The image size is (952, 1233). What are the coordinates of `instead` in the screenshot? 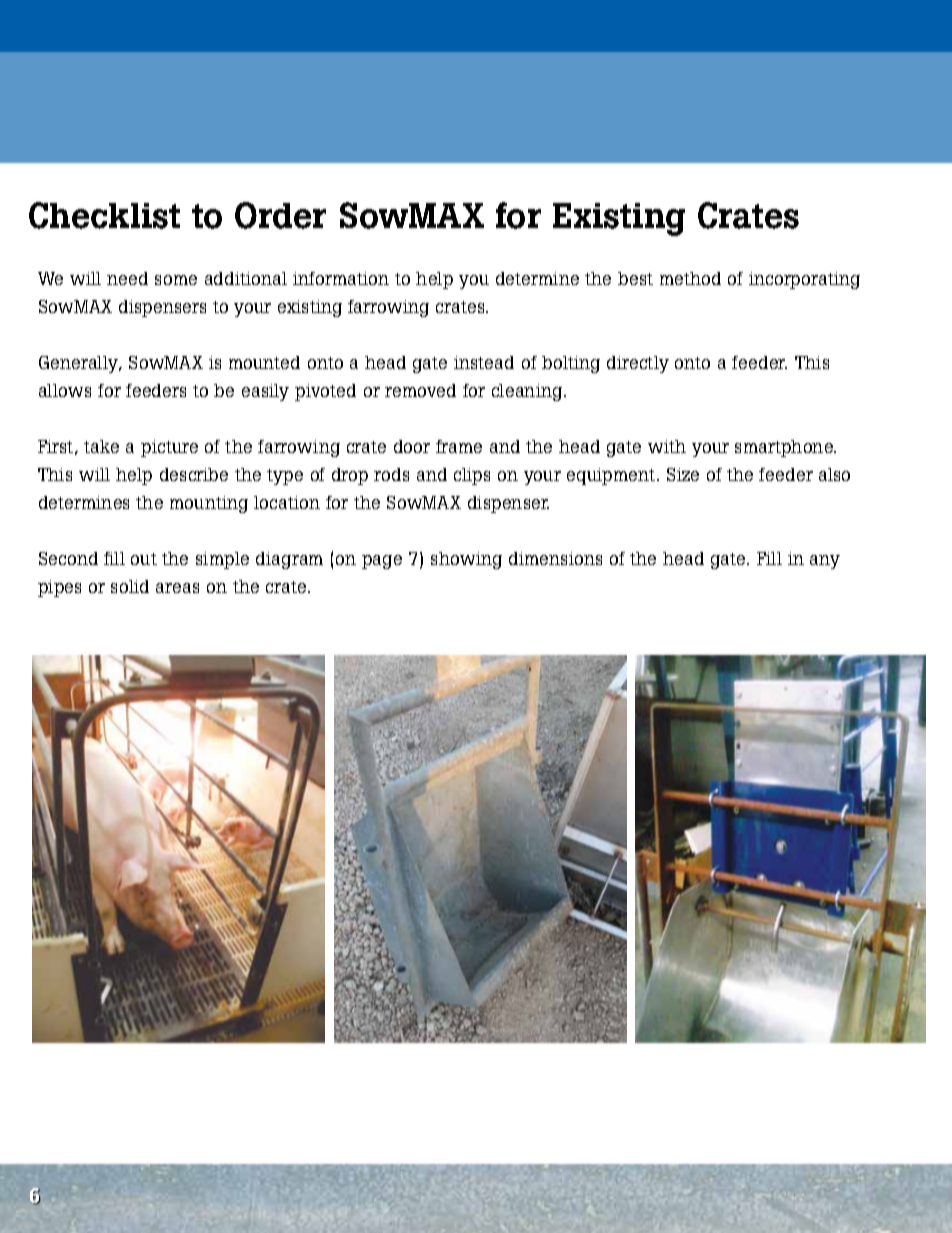 It's located at (484, 362).
